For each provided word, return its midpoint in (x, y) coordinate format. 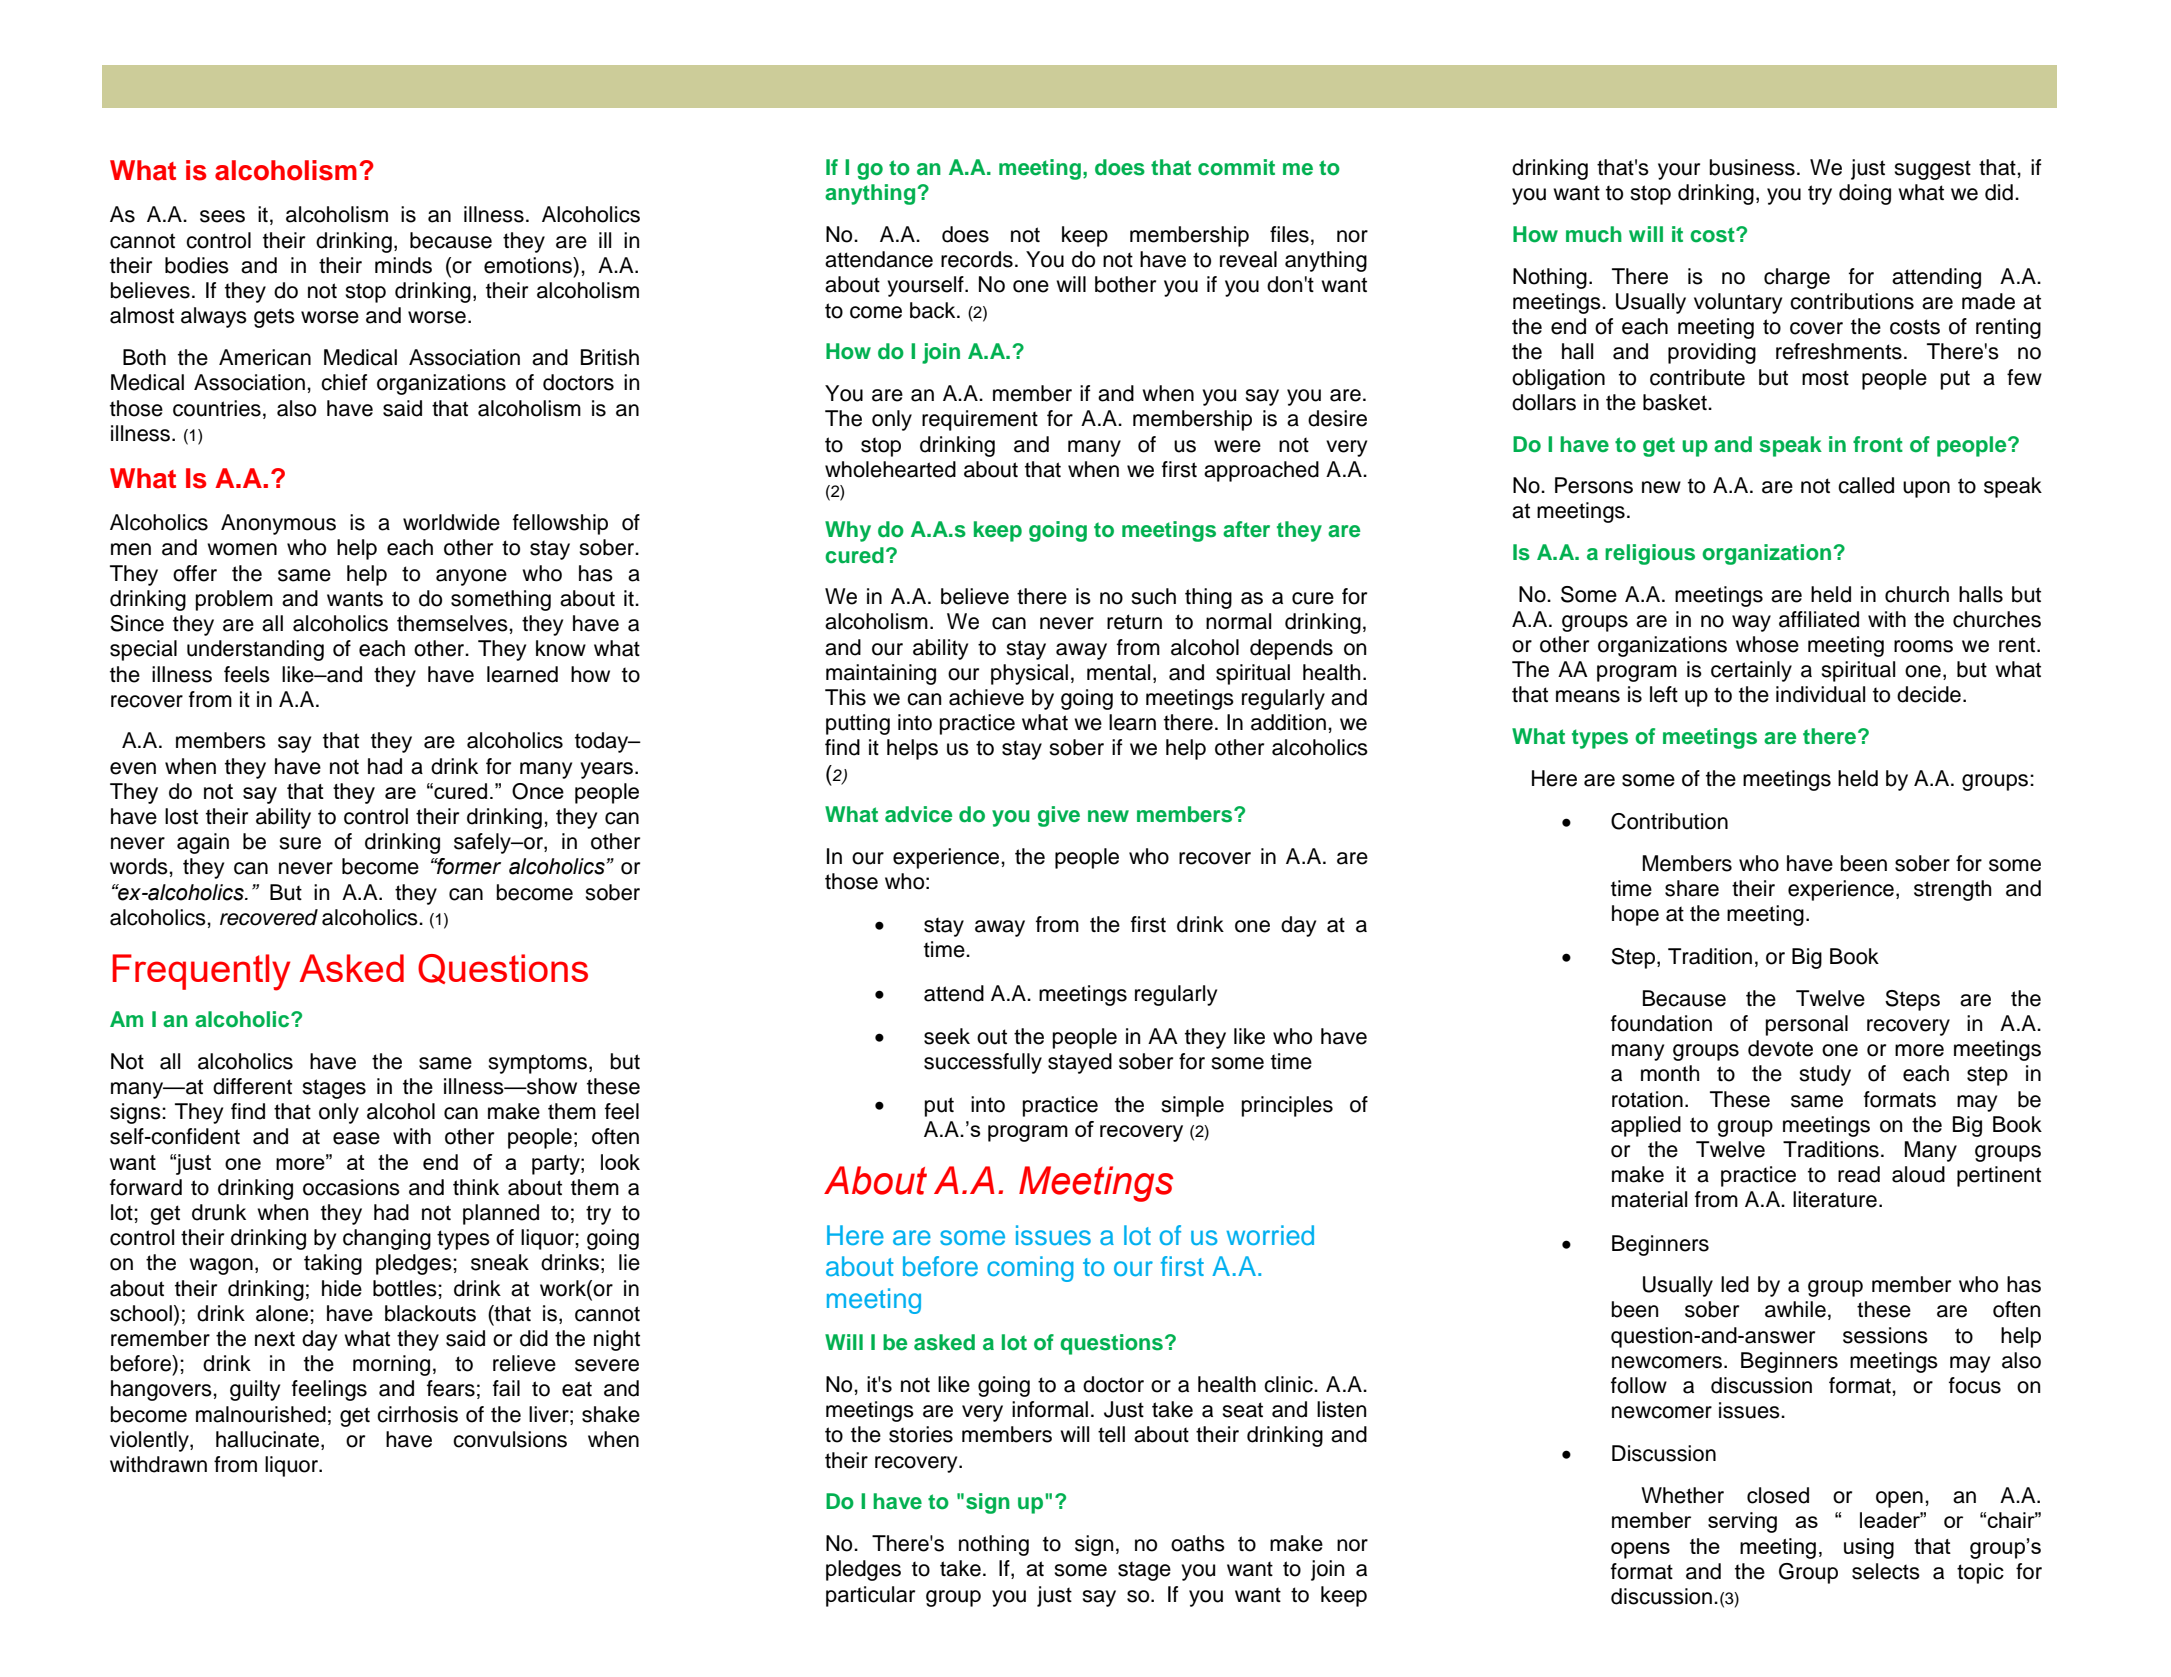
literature (1835, 1199)
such (1153, 596)
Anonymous (278, 524)
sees (222, 216)
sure (300, 843)
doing (1865, 194)
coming (1030, 1269)
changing (387, 1239)
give (1059, 816)
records (977, 259)
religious (1650, 554)
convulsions (510, 1439)
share (1692, 888)
